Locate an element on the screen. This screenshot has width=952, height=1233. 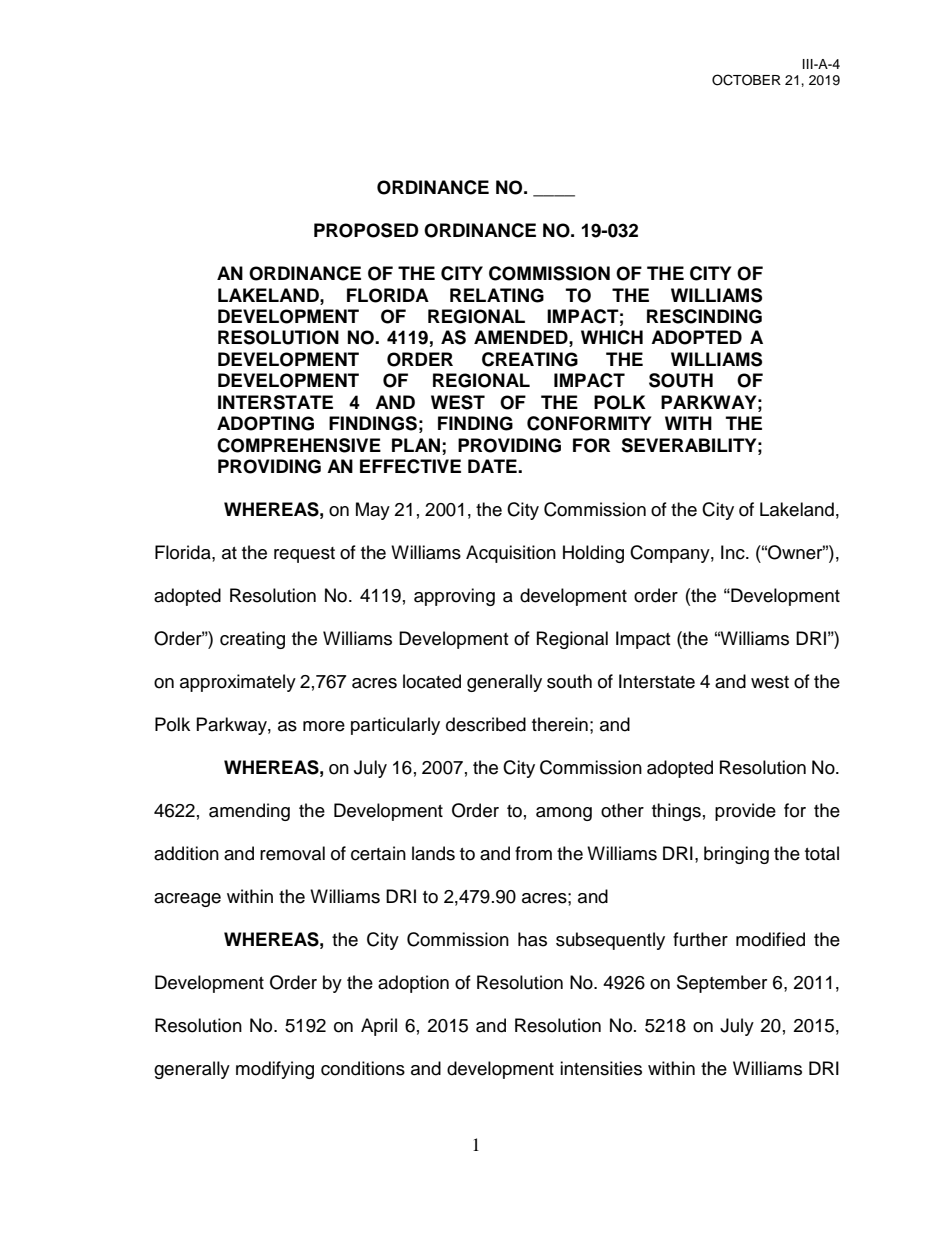
modifying is located at coordinates (275, 1070).
